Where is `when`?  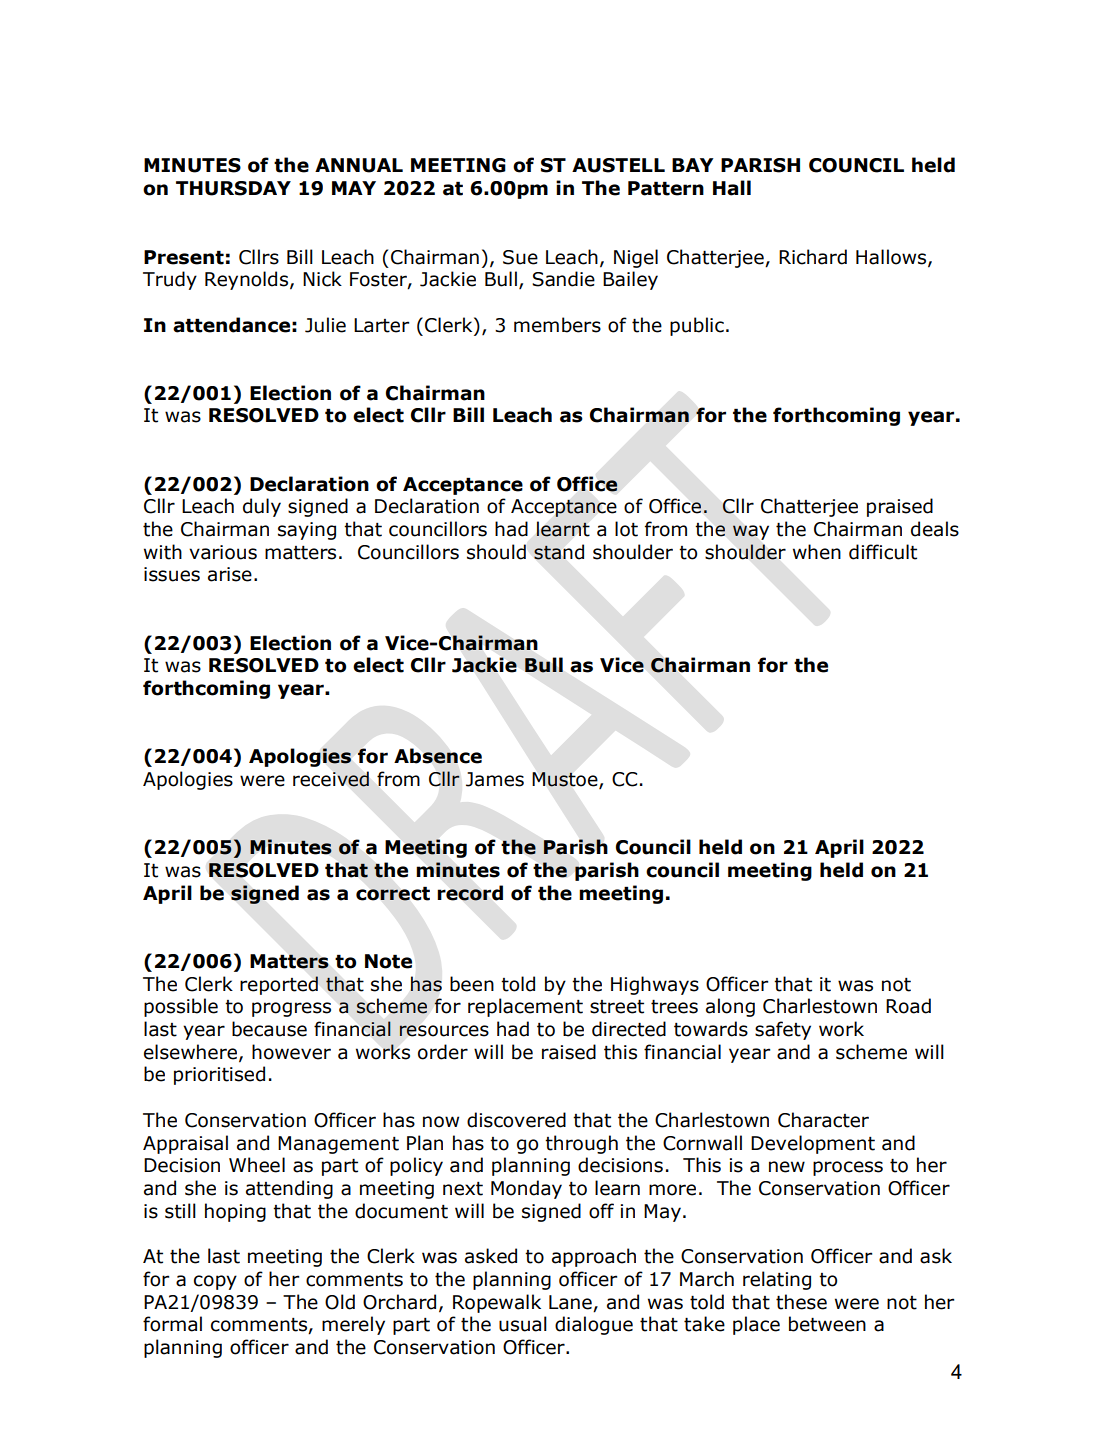 when is located at coordinates (817, 552).
